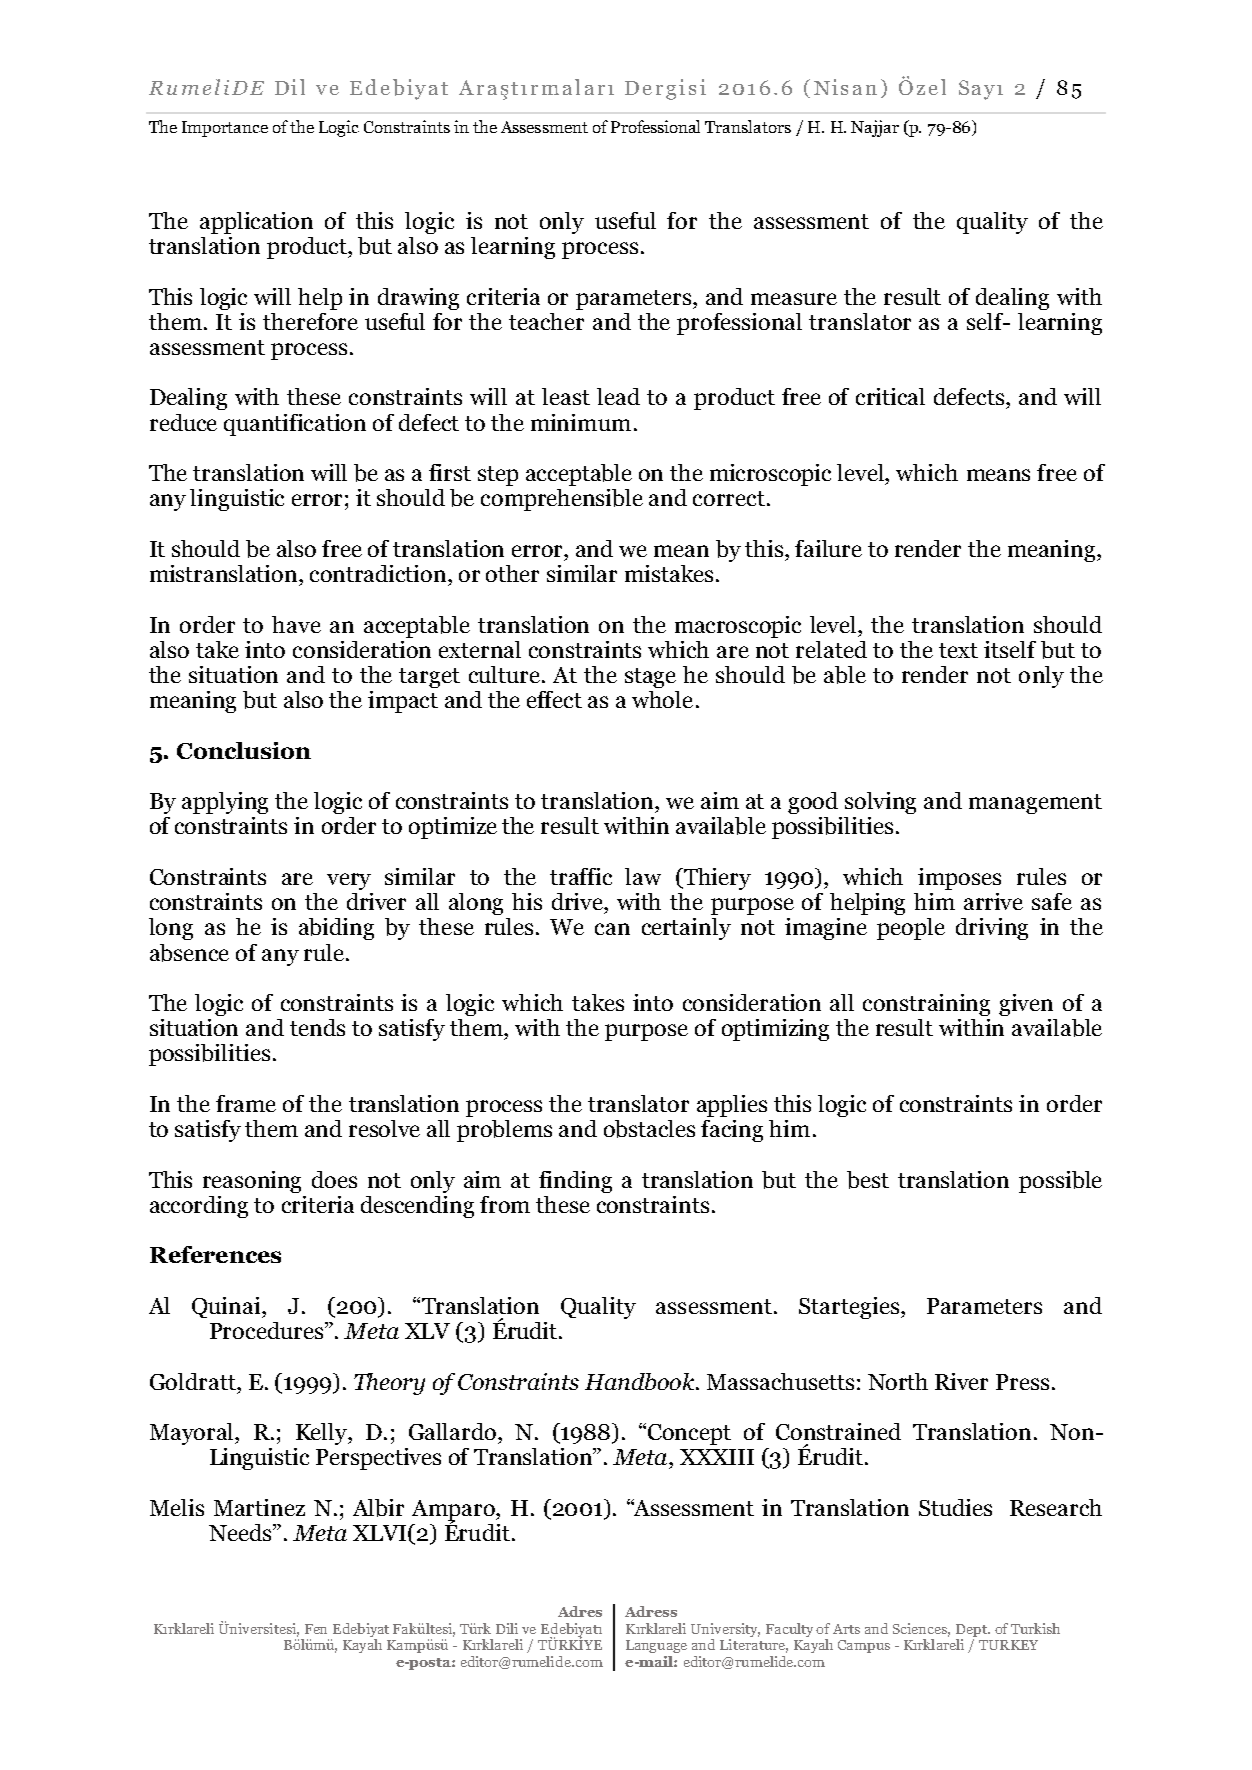  What do you see at coordinates (958, 650) in the image?
I see `text` at bounding box center [958, 650].
